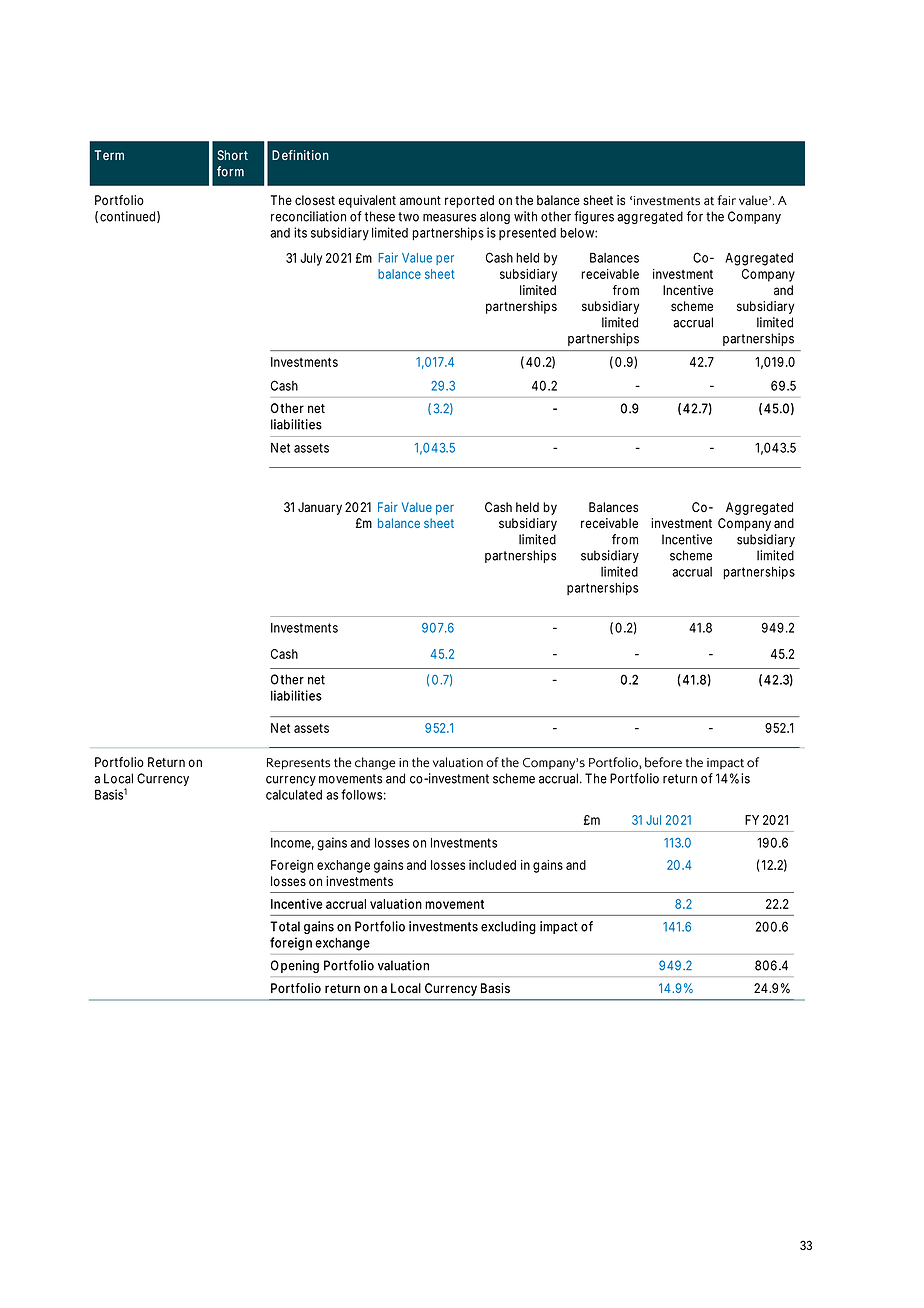  I want to click on follows, so click(363, 794).
